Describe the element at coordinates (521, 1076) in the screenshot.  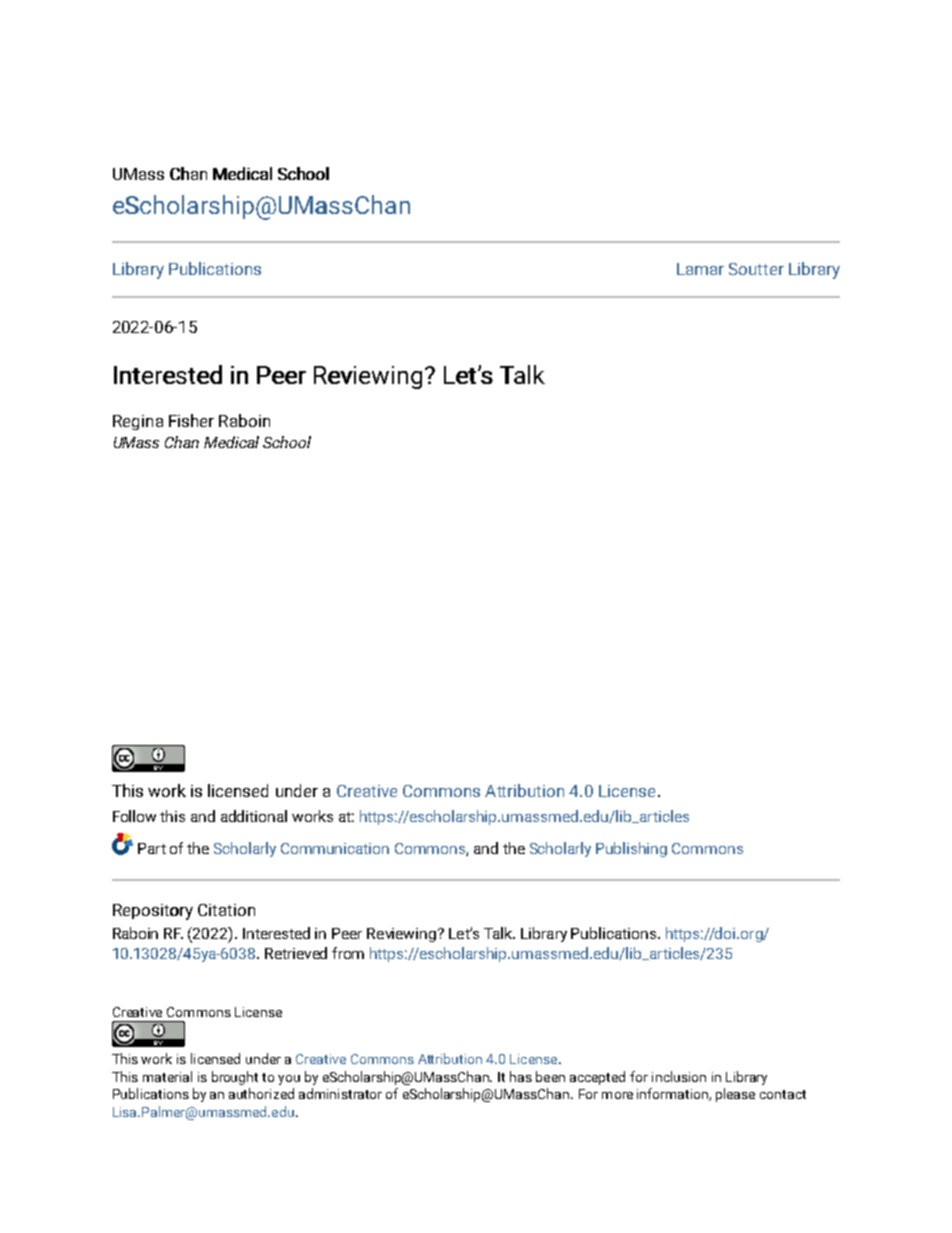
I see `has` at that location.
